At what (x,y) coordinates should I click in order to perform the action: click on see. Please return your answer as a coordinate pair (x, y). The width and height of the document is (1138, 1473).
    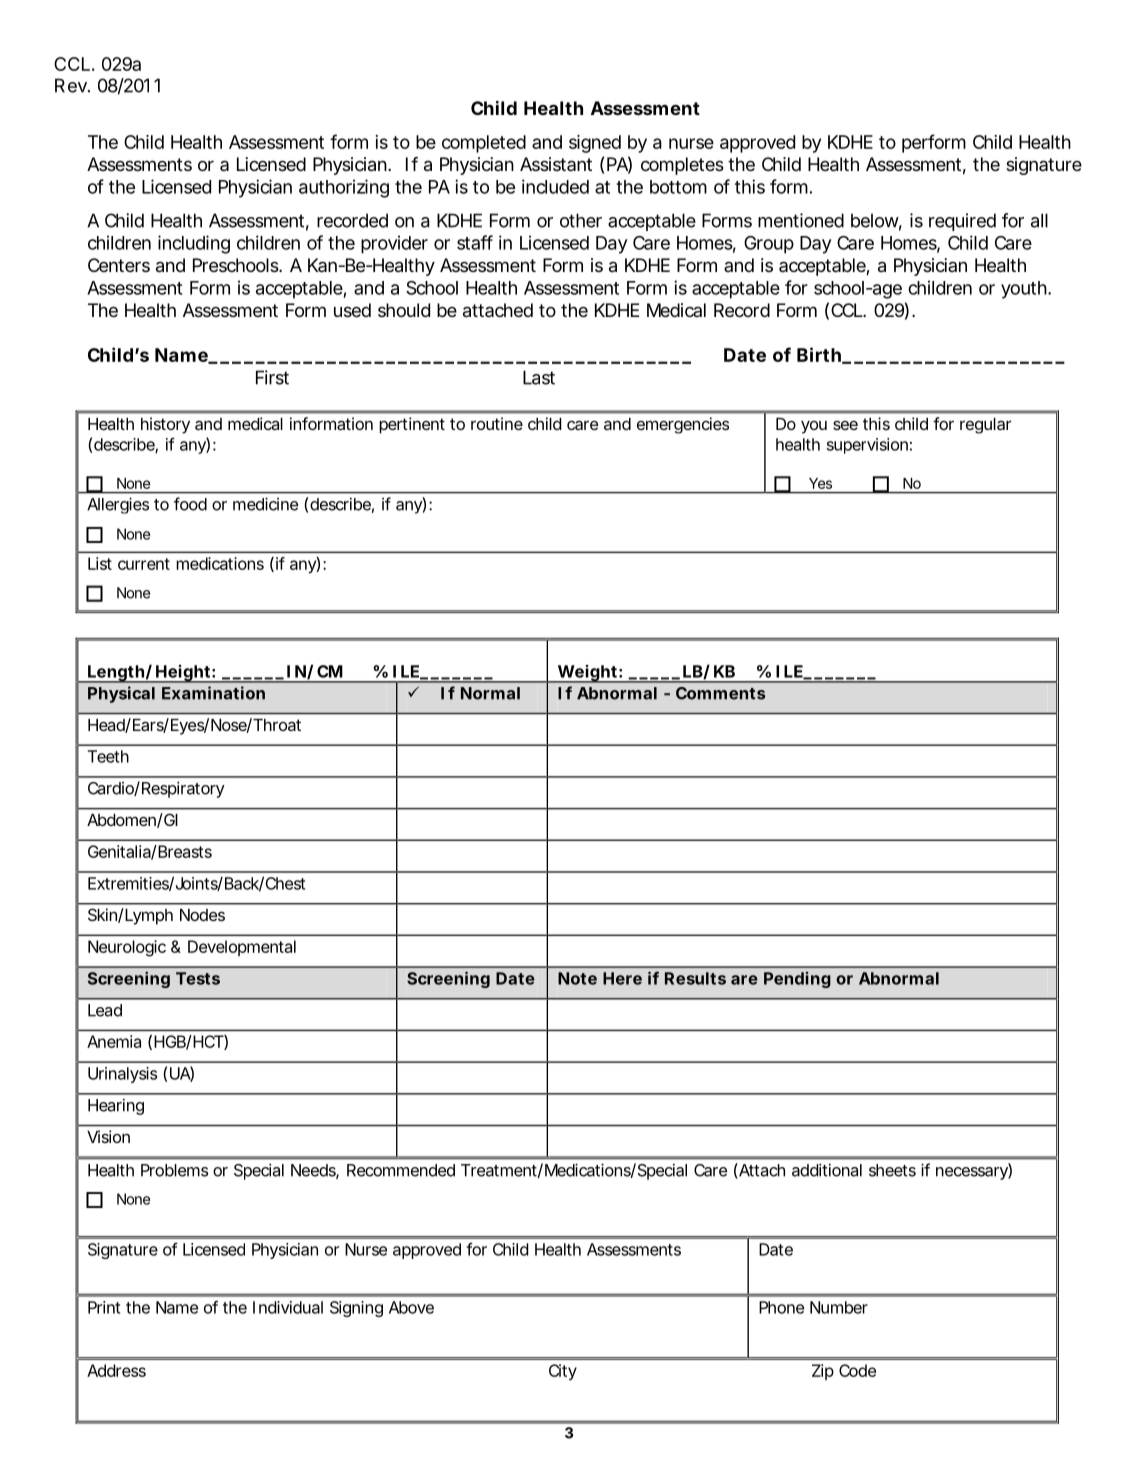
    Looking at the image, I should click on (845, 425).
